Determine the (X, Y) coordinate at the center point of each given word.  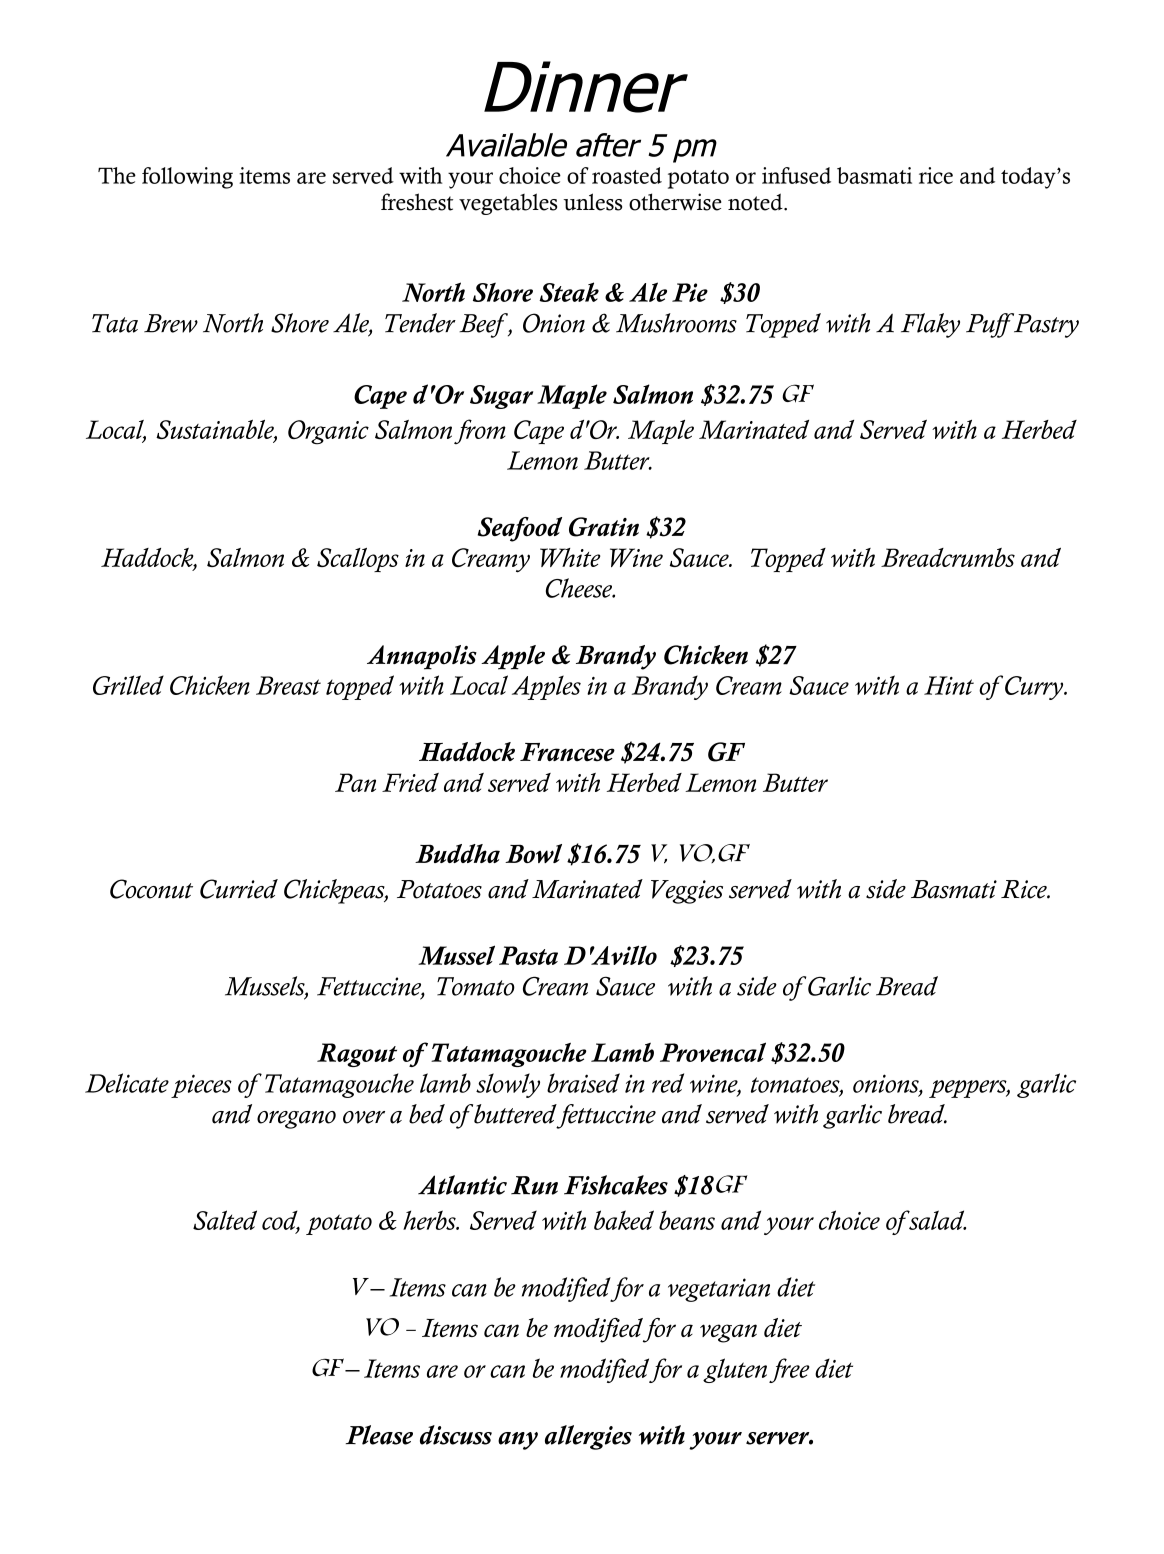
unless (592, 202)
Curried (239, 889)
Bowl (533, 853)
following (187, 178)
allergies (588, 1437)
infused (796, 175)
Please (379, 1435)
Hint (949, 685)
